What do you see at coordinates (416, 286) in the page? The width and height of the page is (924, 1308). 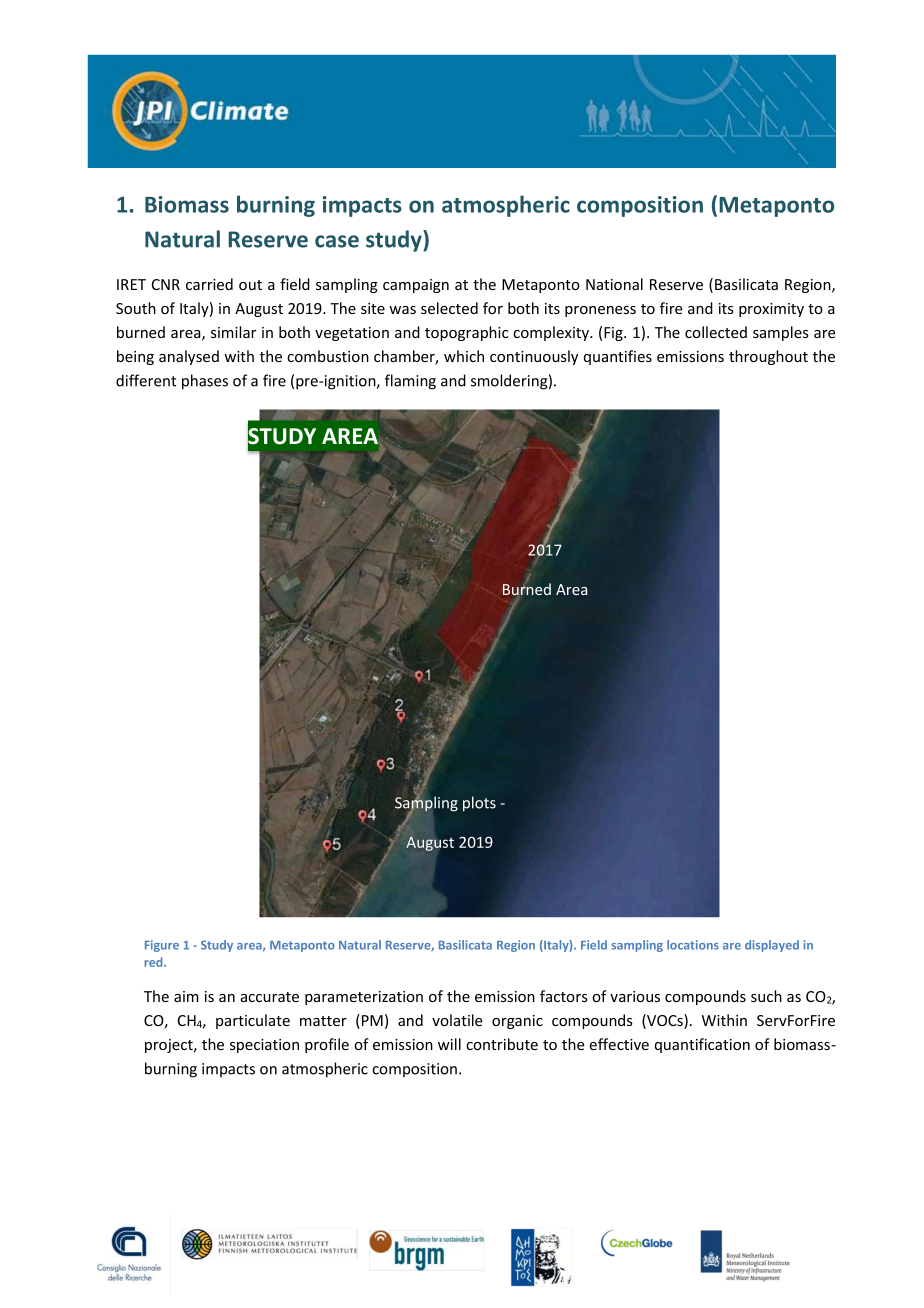 I see `campaign` at bounding box center [416, 286].
